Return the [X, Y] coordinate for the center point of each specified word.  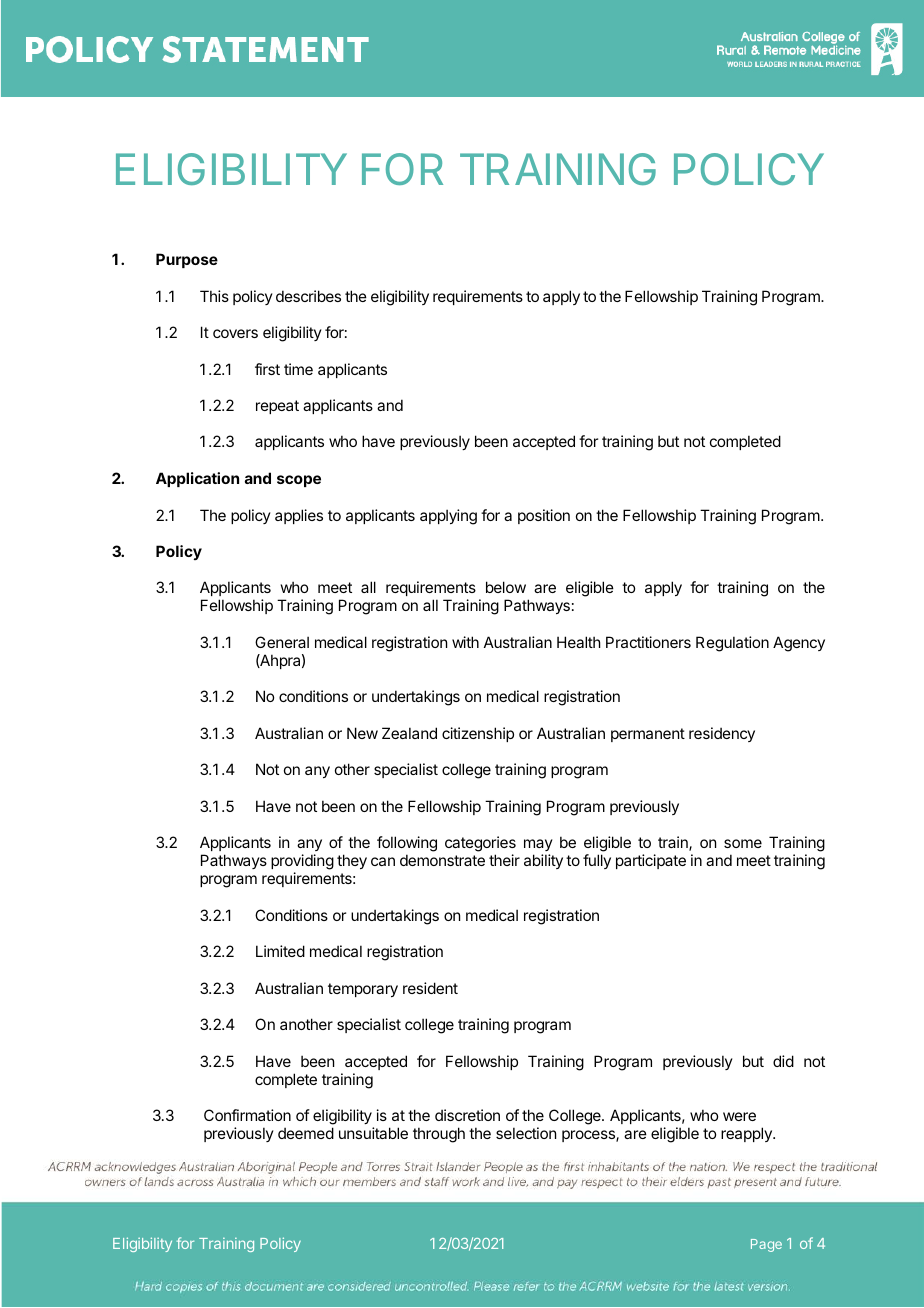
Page [766, 1245]
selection [526, 1133]
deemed [306, 1133]
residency [722, 734]
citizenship [478, 734]
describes [308, 296]
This [214, 296]
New [362, 733]
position [544, 516]
